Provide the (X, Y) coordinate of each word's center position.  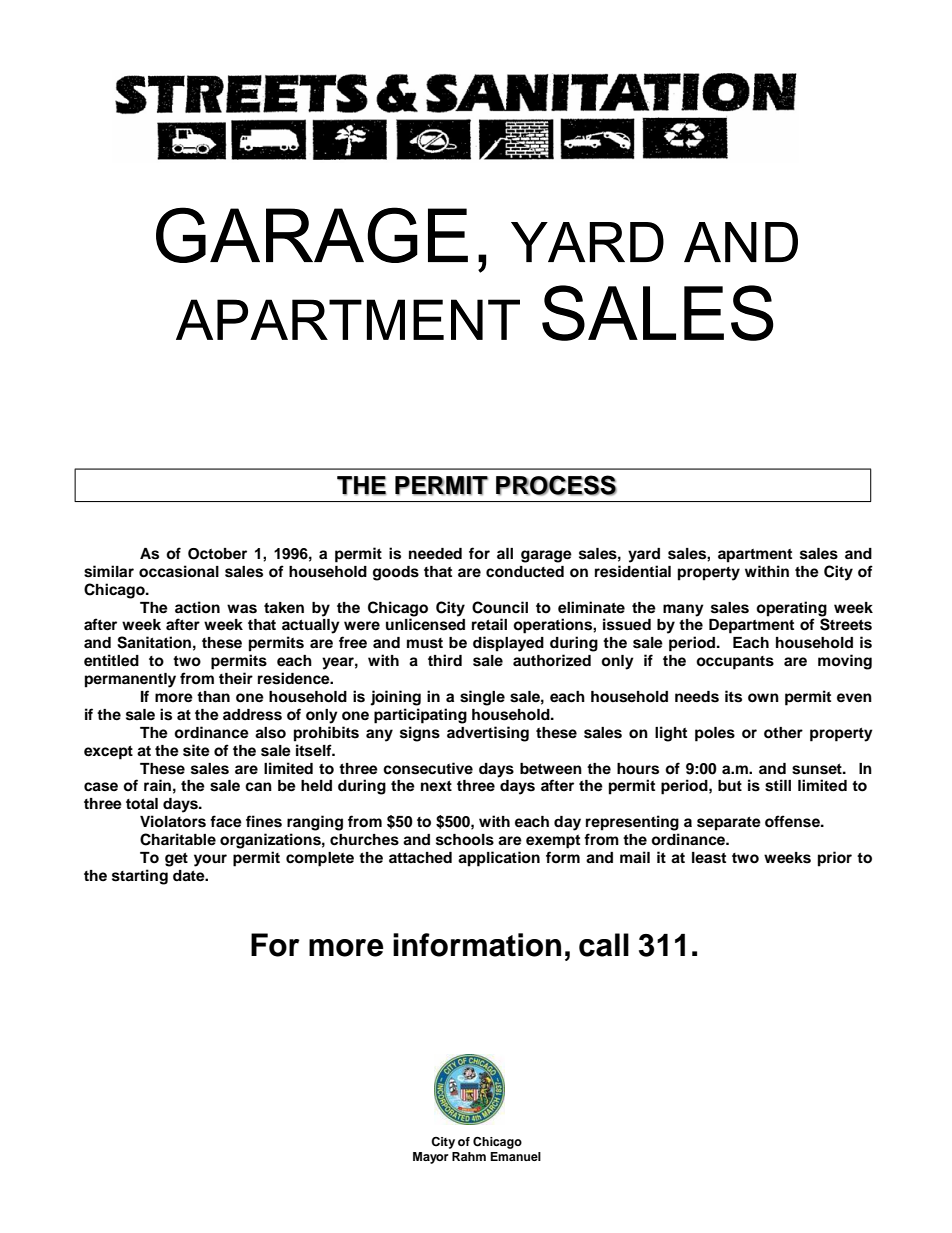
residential (633, 571)
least (709, 858)
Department (751, 626)
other (783, 733)
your (210, 860)
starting (140, 877)
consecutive (428, 768)
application (499, 859)
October (217, 554)
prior (835, 859)
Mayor (431, 1158)
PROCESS (556, 485)
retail (489, 624)
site (196, 750)
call (604, 945)
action (197, 607)
